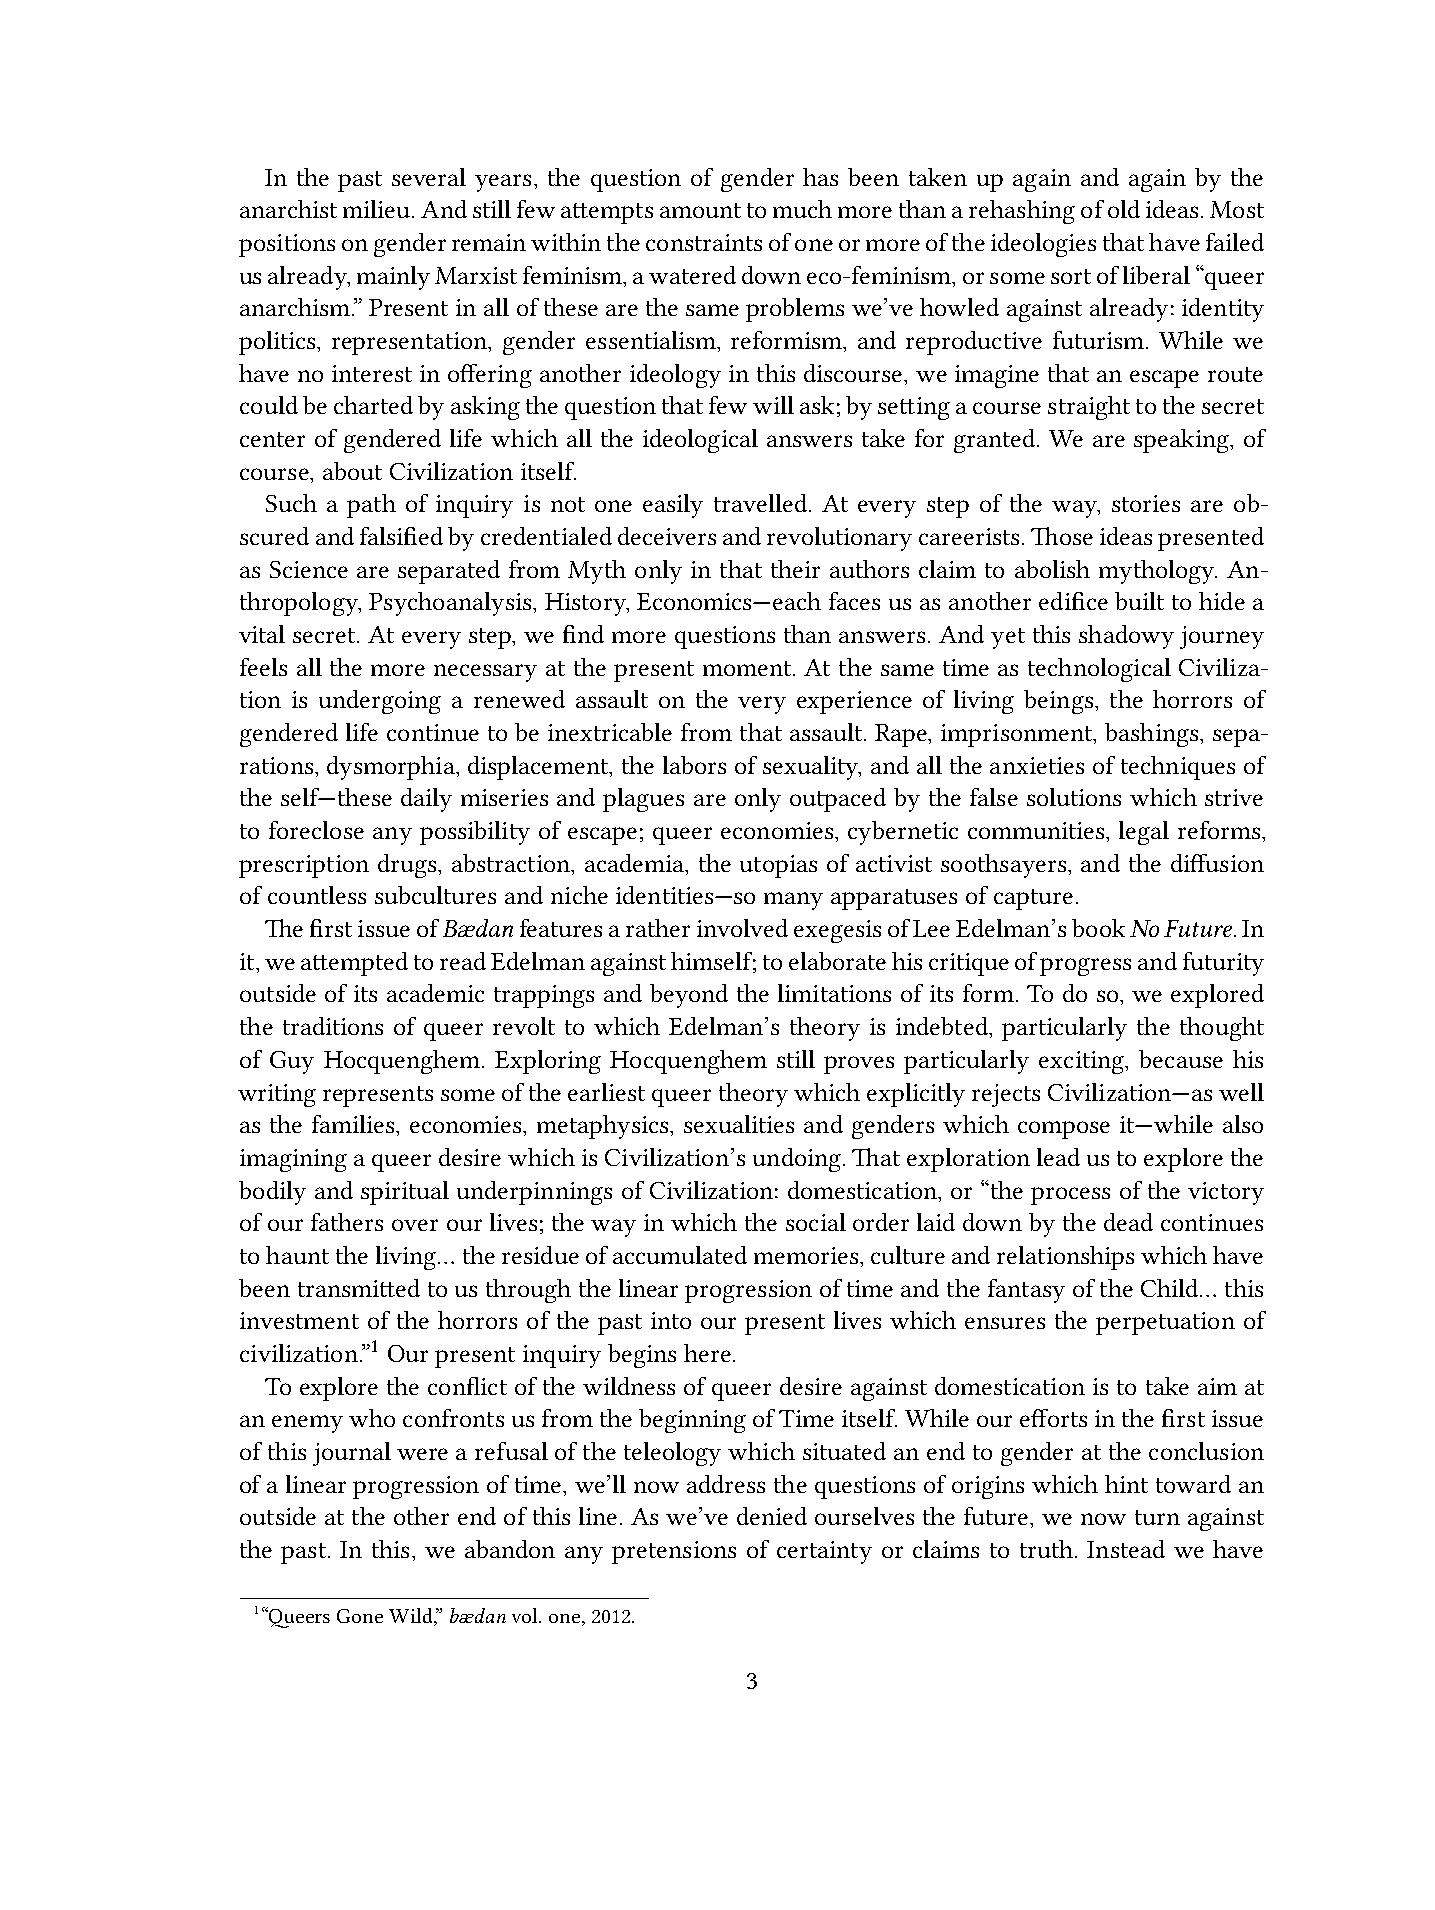 This screenshot has width=1435, height=1910. I want to click on families, so click(354, 1124).
